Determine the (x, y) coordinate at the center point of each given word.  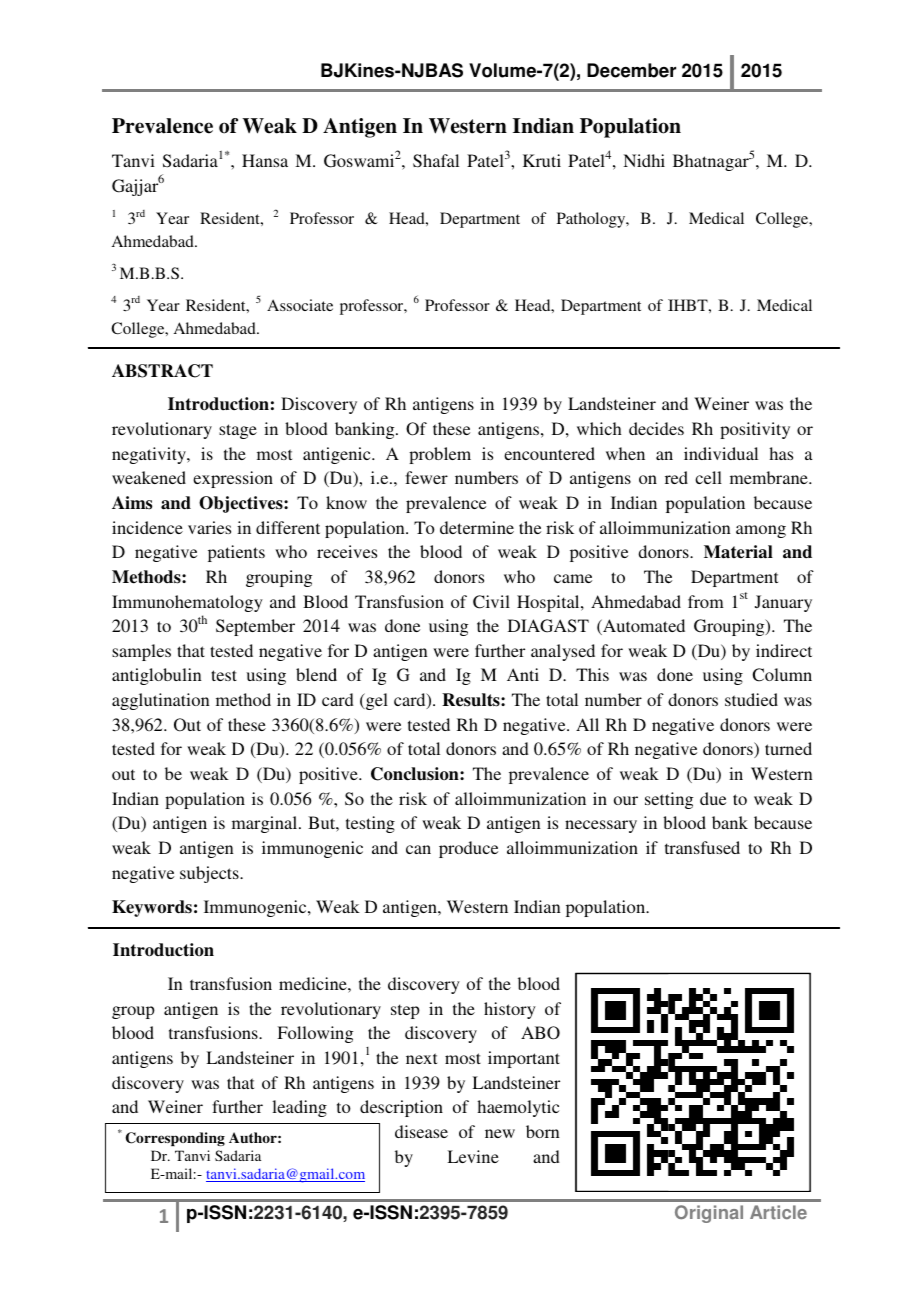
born (543, 1131)
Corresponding (175, 1139)
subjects (210, 874)
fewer (426, 477)
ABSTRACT (162, 371)
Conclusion (416, 774)
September (255, 627)
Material (738, 552)
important (524, 1059)
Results (472, 700)
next (421, 1058)
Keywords (152, 908)
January (783, 603)
